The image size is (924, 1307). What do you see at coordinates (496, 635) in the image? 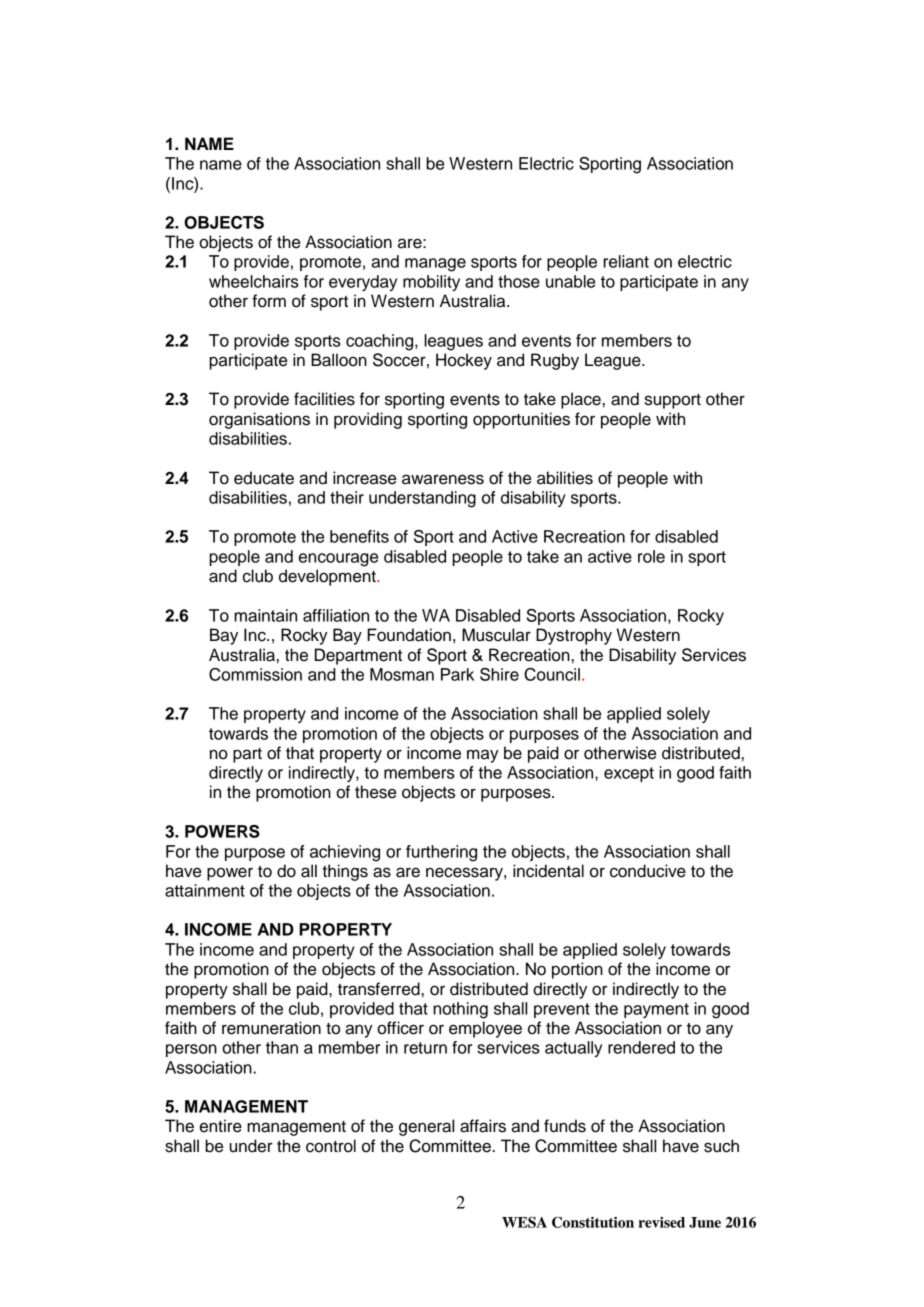
I see `Muscular` at bounding box center [496, 635].
